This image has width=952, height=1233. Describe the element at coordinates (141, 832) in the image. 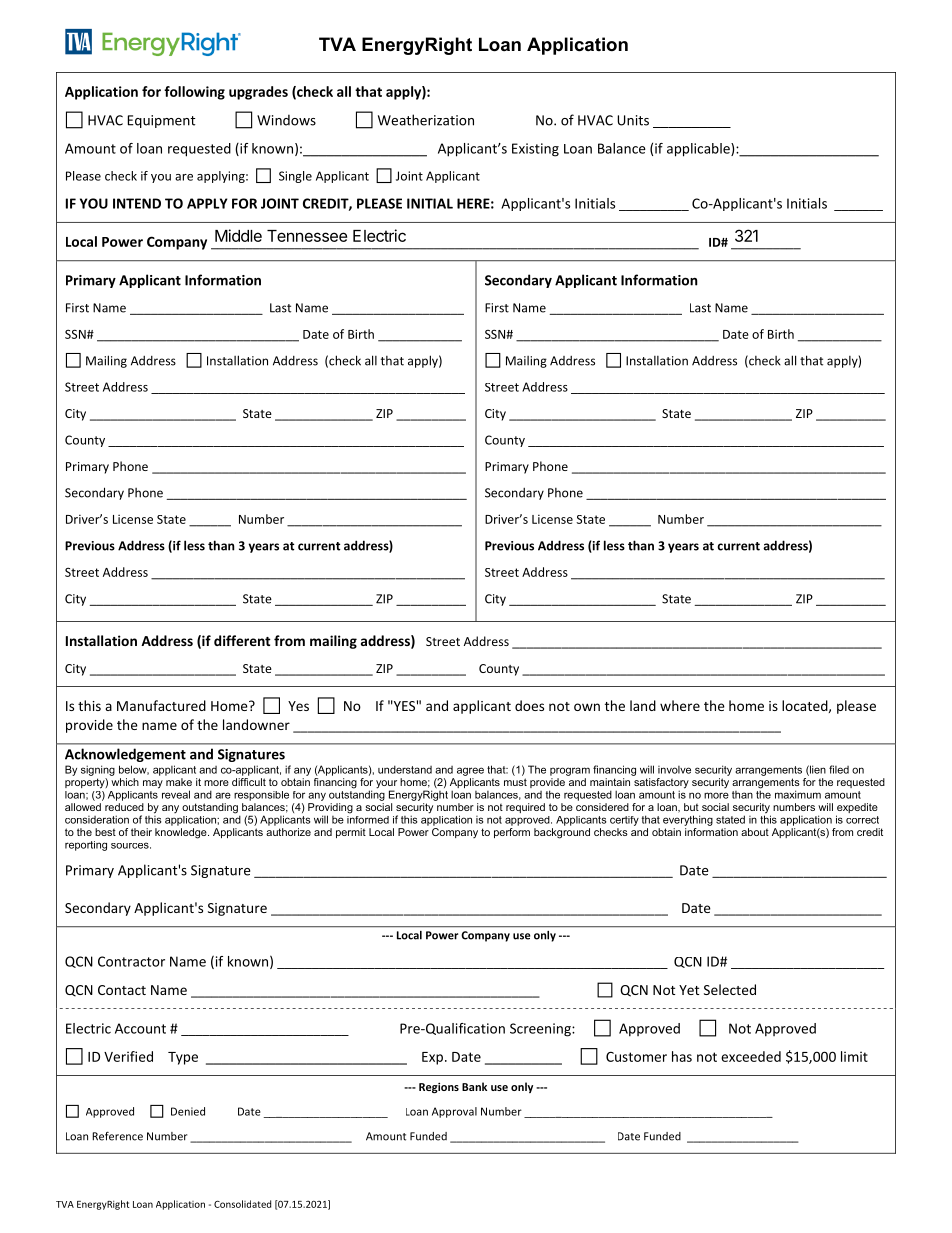

I see `their` at that location.
